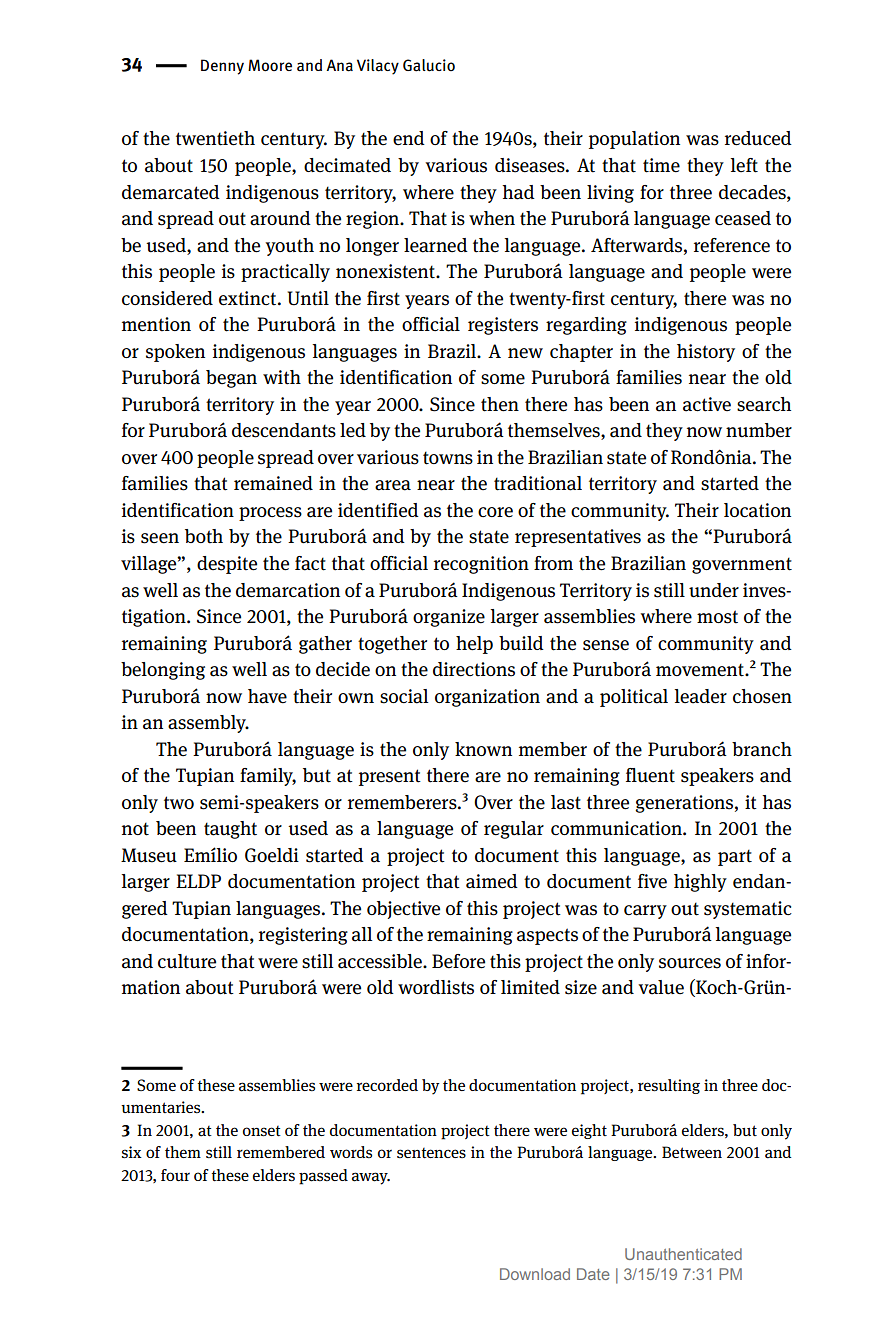  I want to click on sentences, so click(431, 1153).
